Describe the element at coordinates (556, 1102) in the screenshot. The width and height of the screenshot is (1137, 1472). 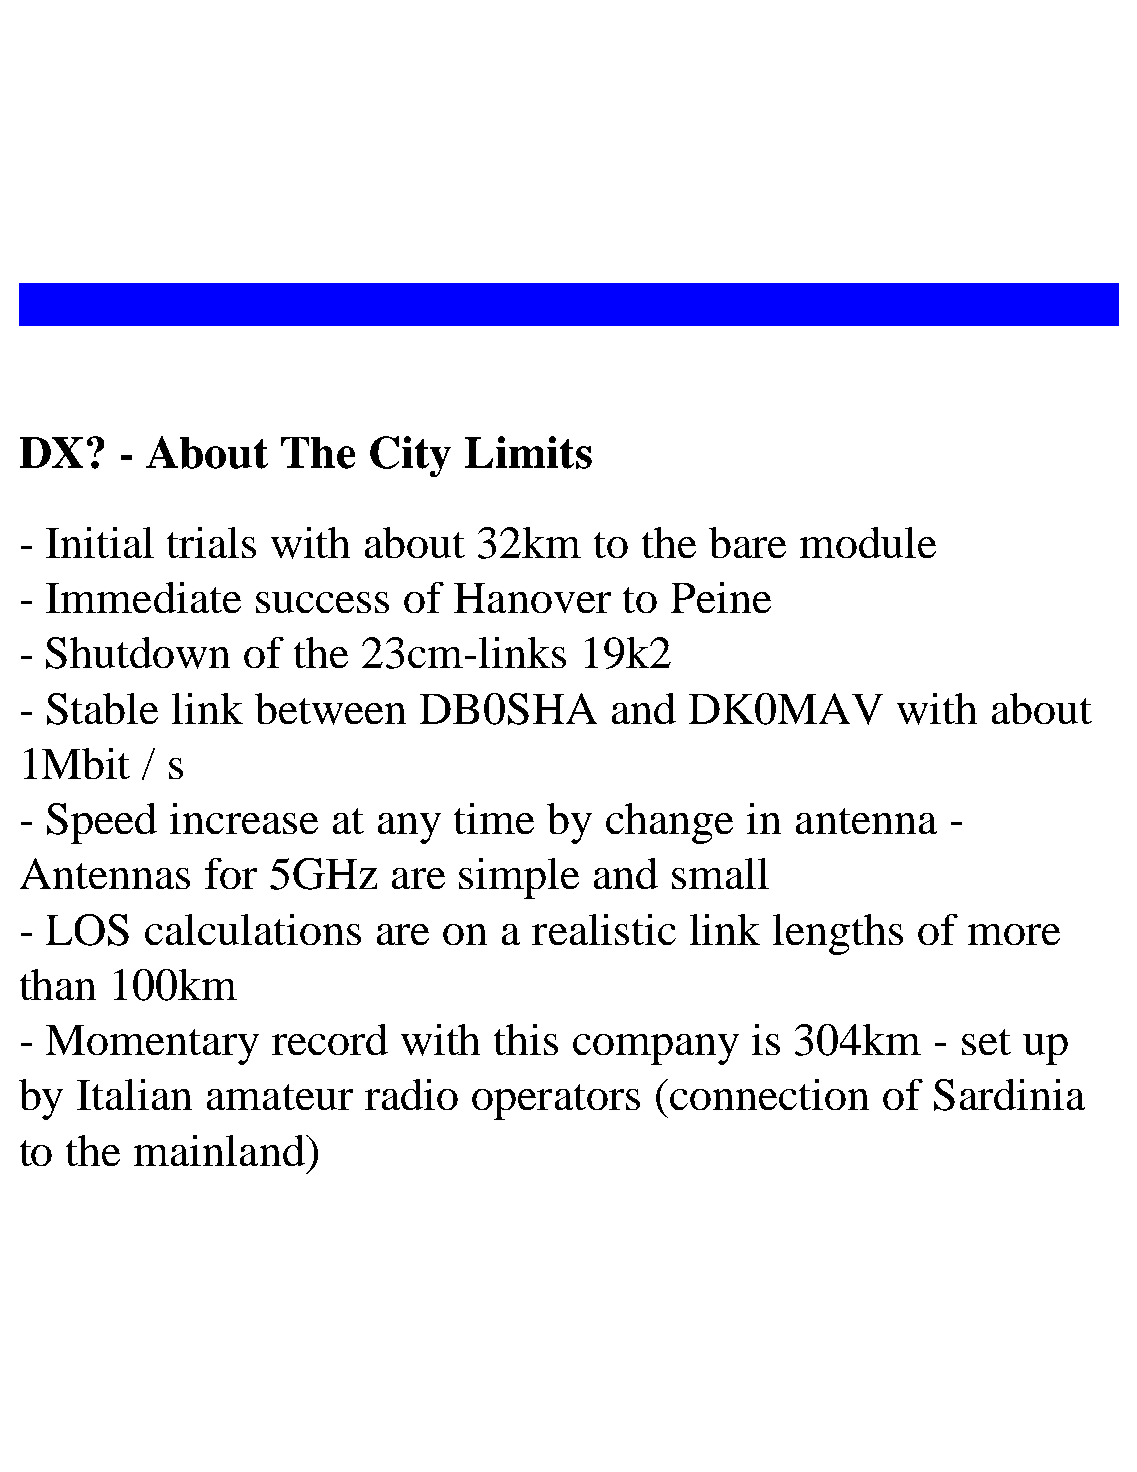
I see `operators` at that location.
